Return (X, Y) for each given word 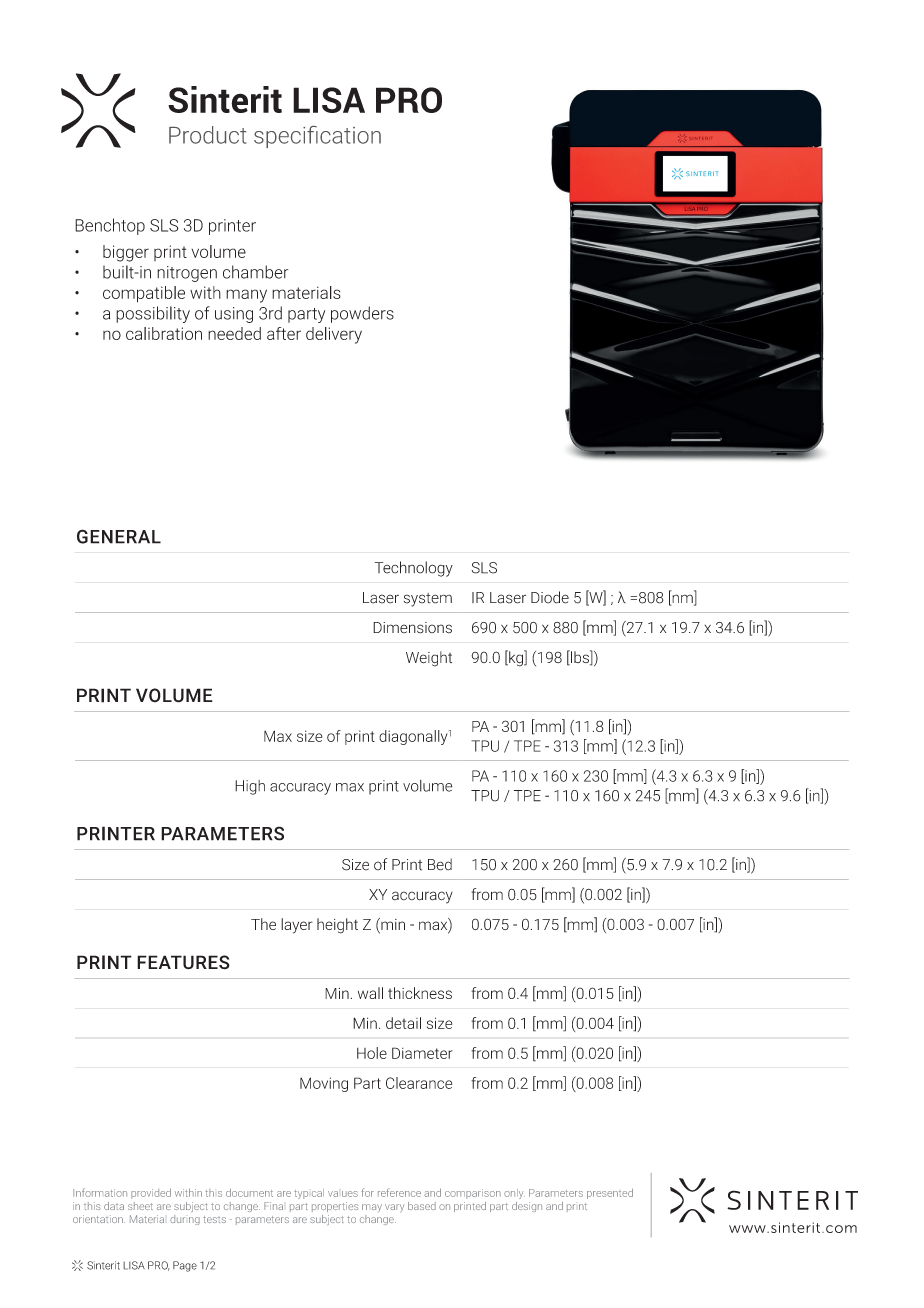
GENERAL (119, 536)
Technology (414, 569)
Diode (550, 597)
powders (362, 314)
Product (208, 135)
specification (317, 137)
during (185, 1220)
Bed (440, 864)
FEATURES (183, 962)
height (337, 926)
